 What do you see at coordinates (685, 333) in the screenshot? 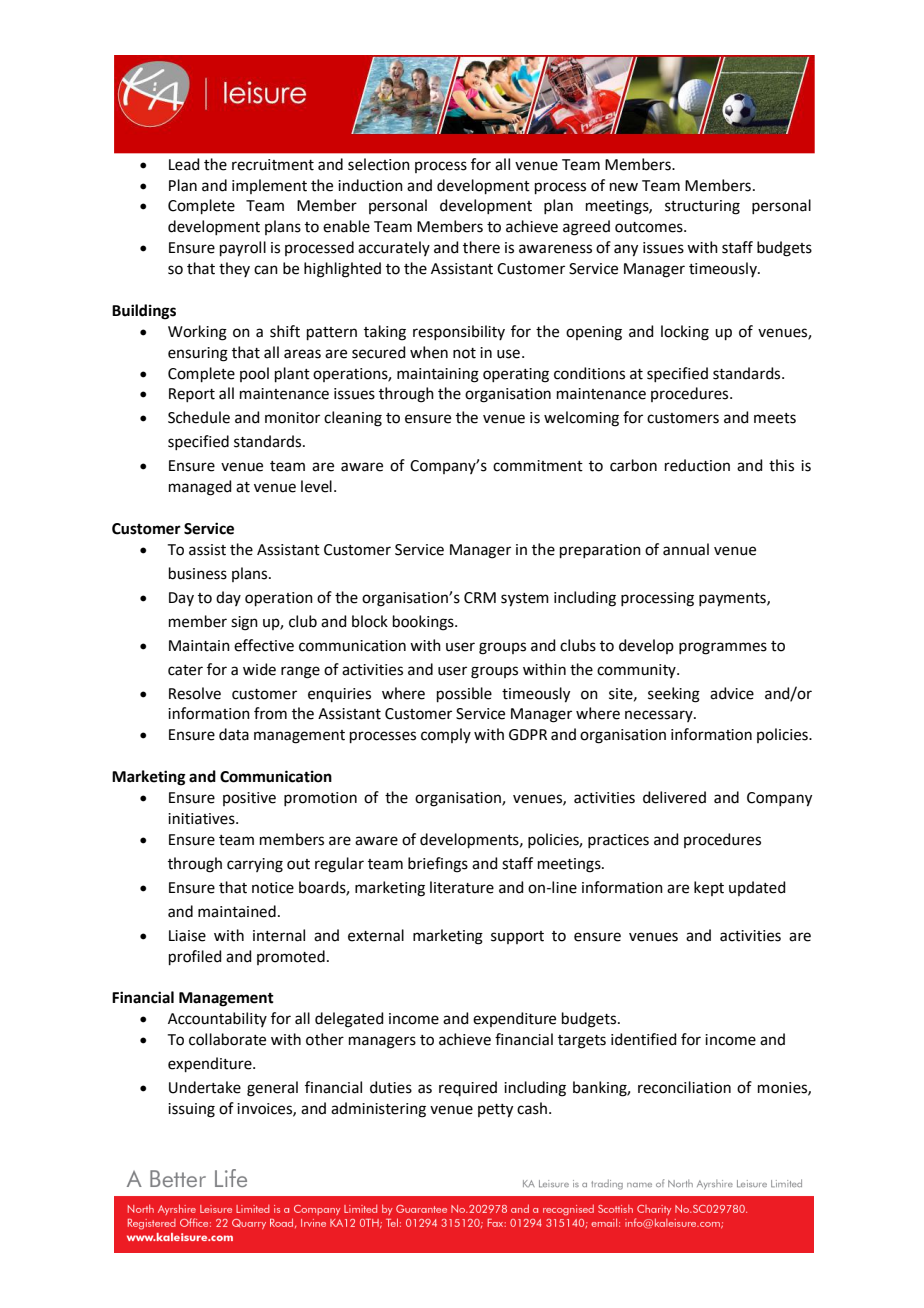
I see `locking` at bounding box center [685, 333].
